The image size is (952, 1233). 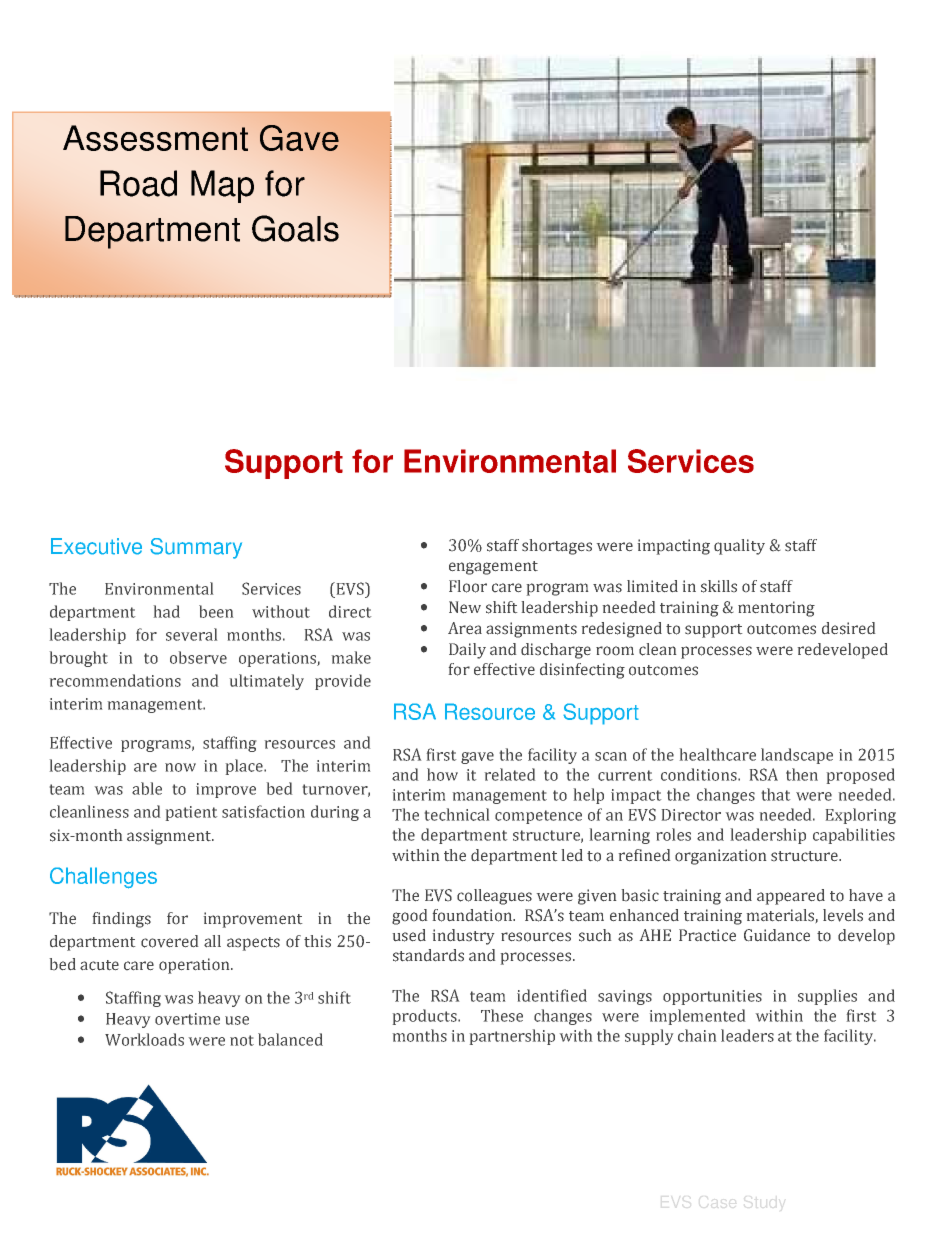 I want to click on Map, so click(x=222, y=186).
